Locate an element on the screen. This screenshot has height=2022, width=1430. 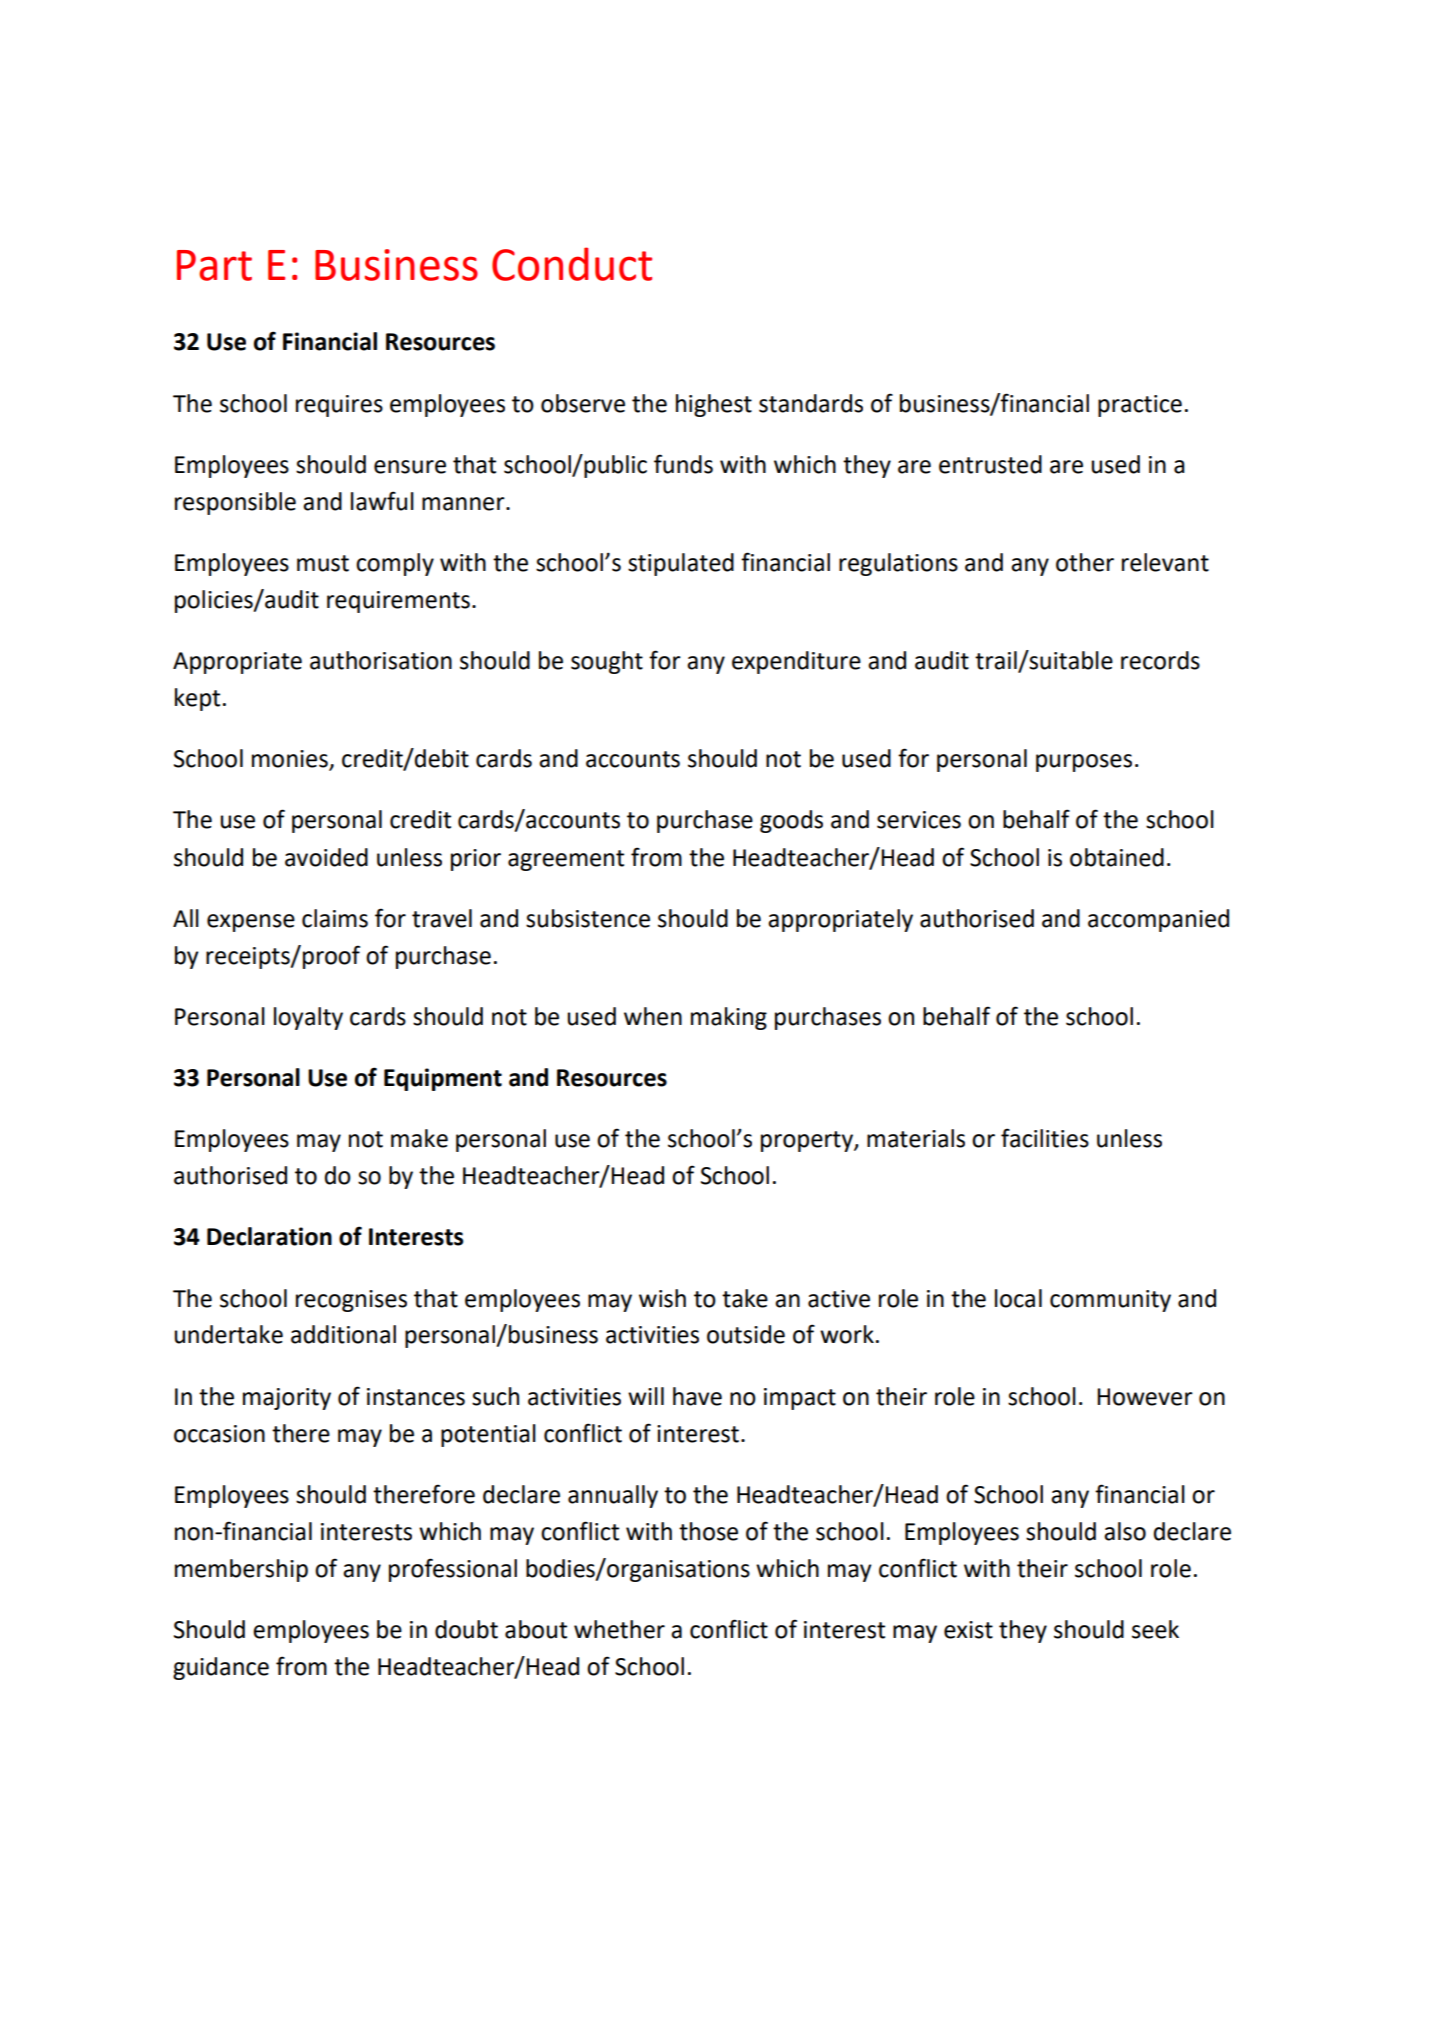
Conduct is located at coordinates (572, 264).
